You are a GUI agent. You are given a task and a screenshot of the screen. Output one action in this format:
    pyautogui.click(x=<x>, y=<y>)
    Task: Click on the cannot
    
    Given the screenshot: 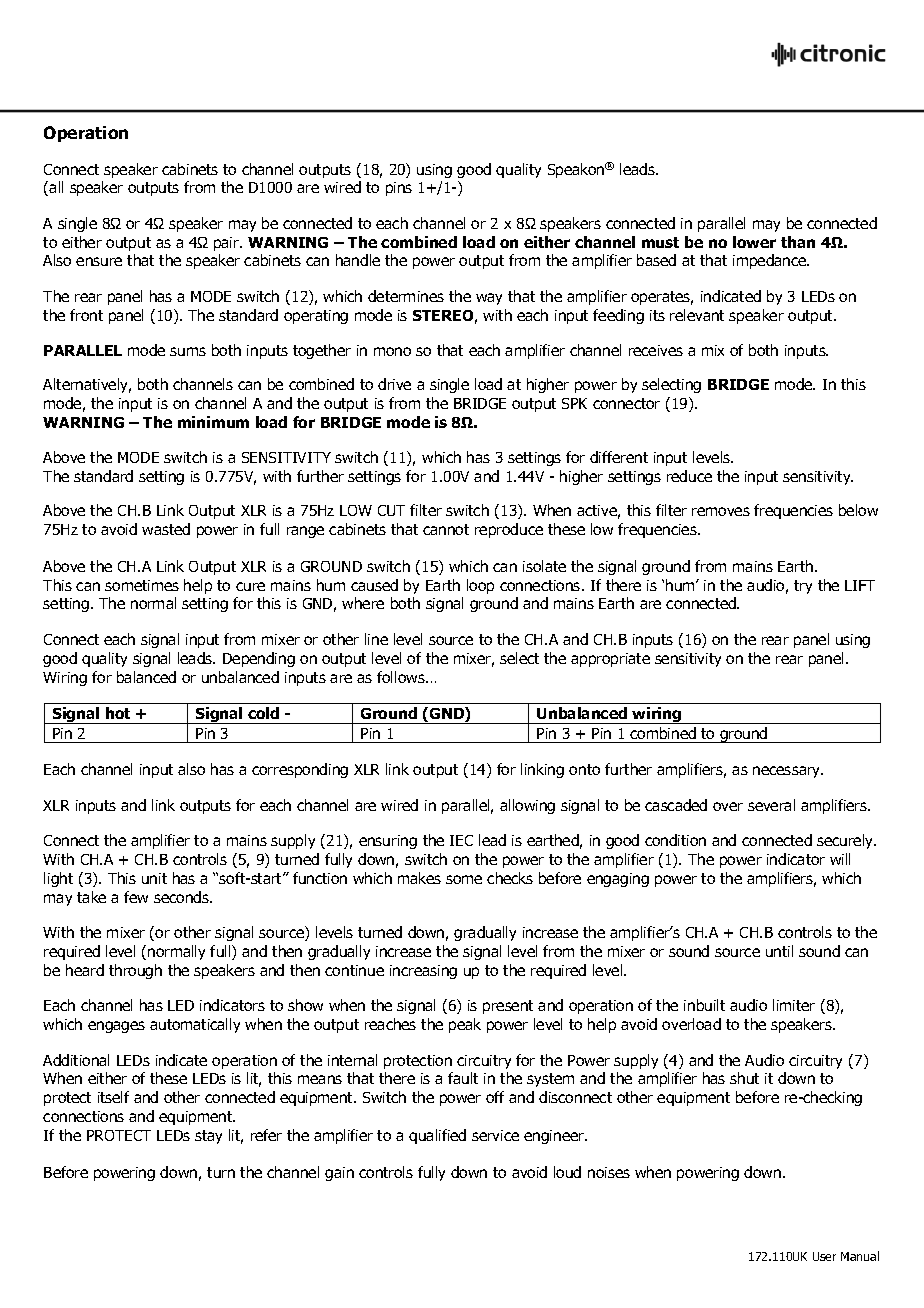 What is the action you would take?
    pyautogui.click(x=446, y=529)
